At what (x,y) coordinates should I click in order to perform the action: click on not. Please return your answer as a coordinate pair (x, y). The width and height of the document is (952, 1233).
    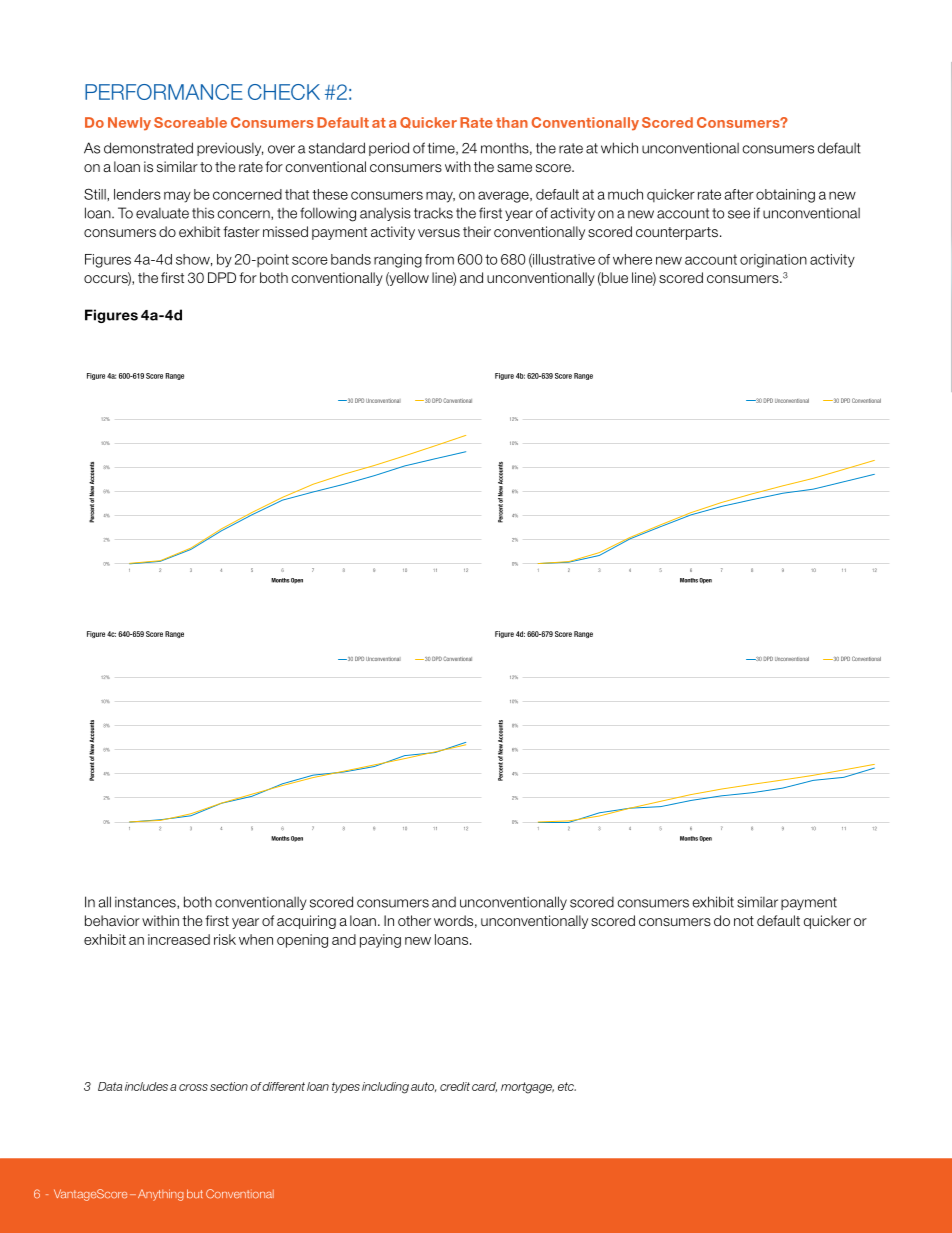
    Looking at the image, I should click on (744, 921).
